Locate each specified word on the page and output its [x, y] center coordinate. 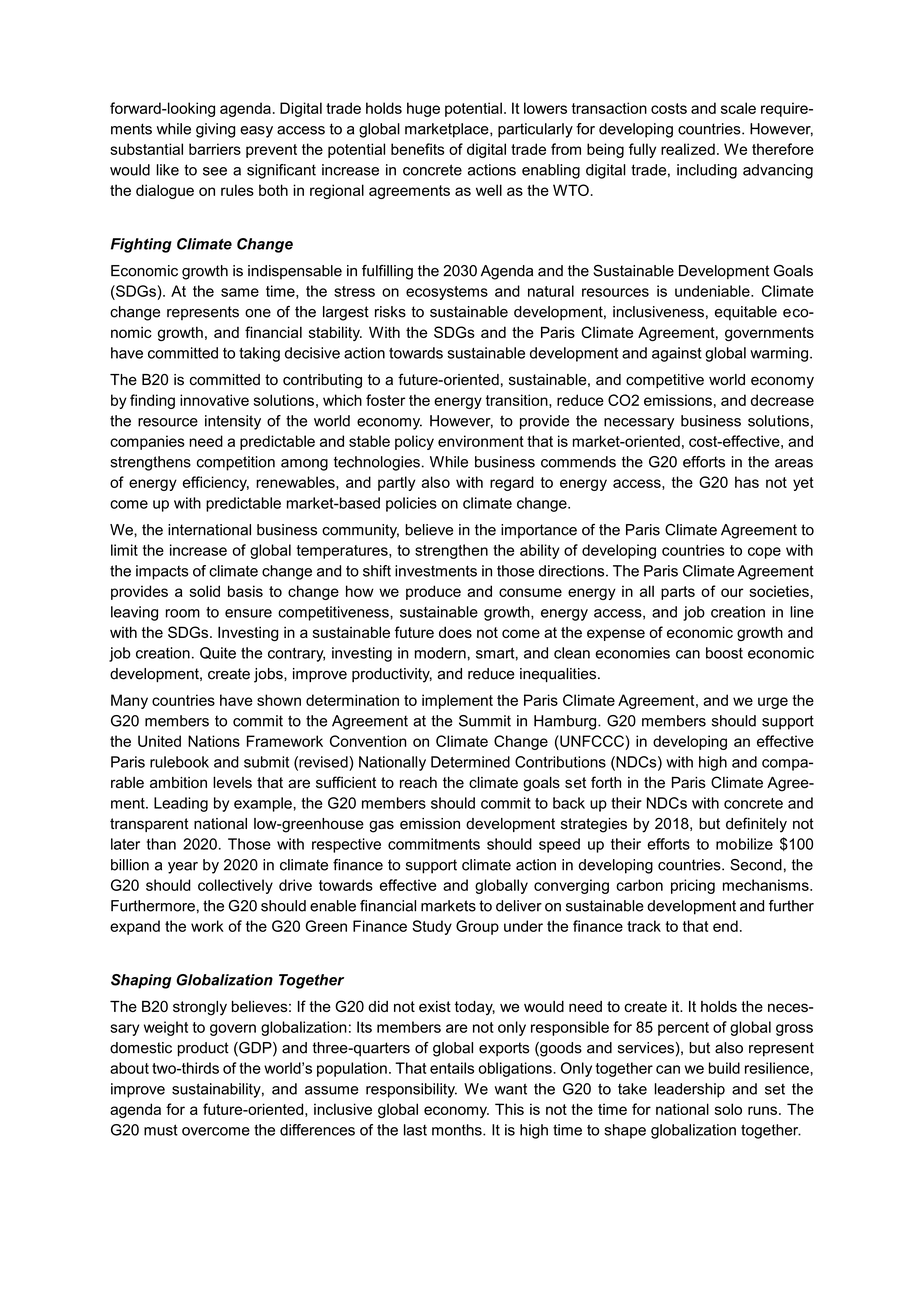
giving [215, 130]
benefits [418, 149]
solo [728, 1109]
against [677, 354]
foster [385, 400]
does [455, 632]
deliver [519, 906]
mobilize [744, 844]
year [183, 868]
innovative [214, 400]
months [458, 1130]
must [161, 1130]
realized [688, 149]
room [183, 613]
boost [724, 653]
